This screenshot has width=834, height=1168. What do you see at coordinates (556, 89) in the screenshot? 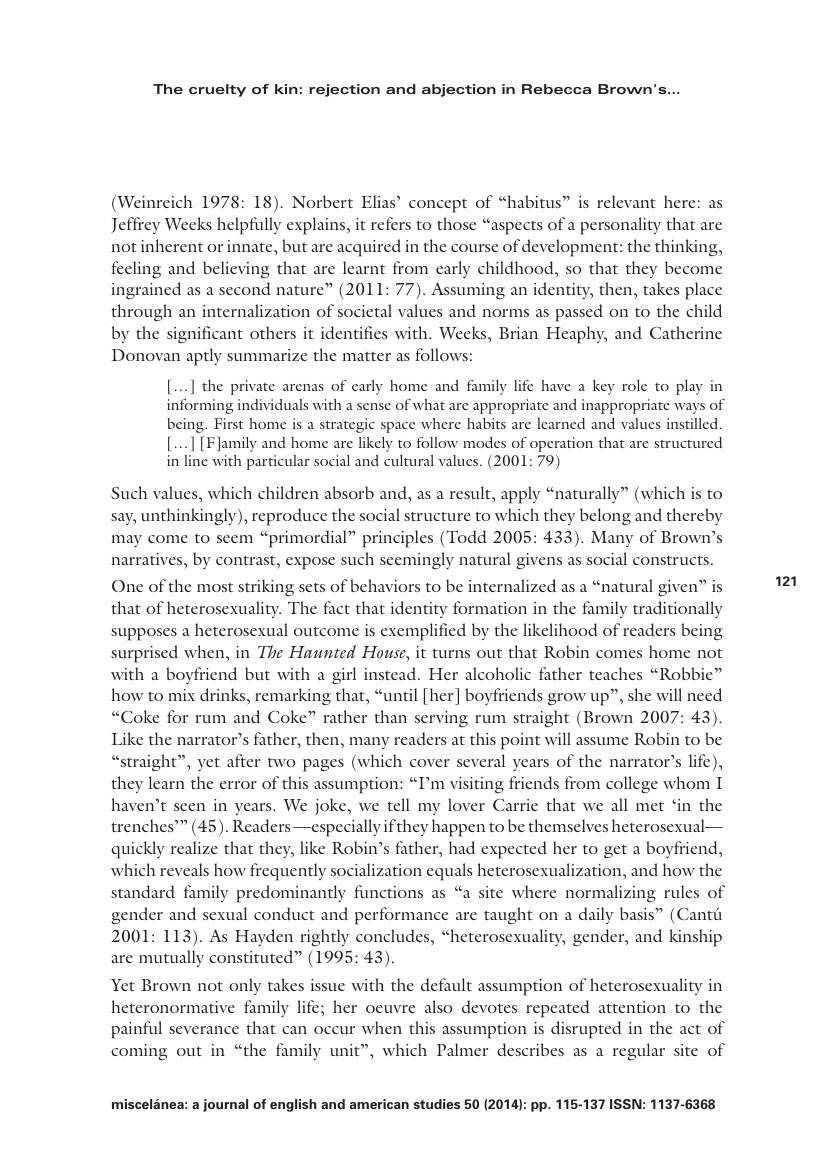
I see `Rebecca` at bounding box center [556, 89].
